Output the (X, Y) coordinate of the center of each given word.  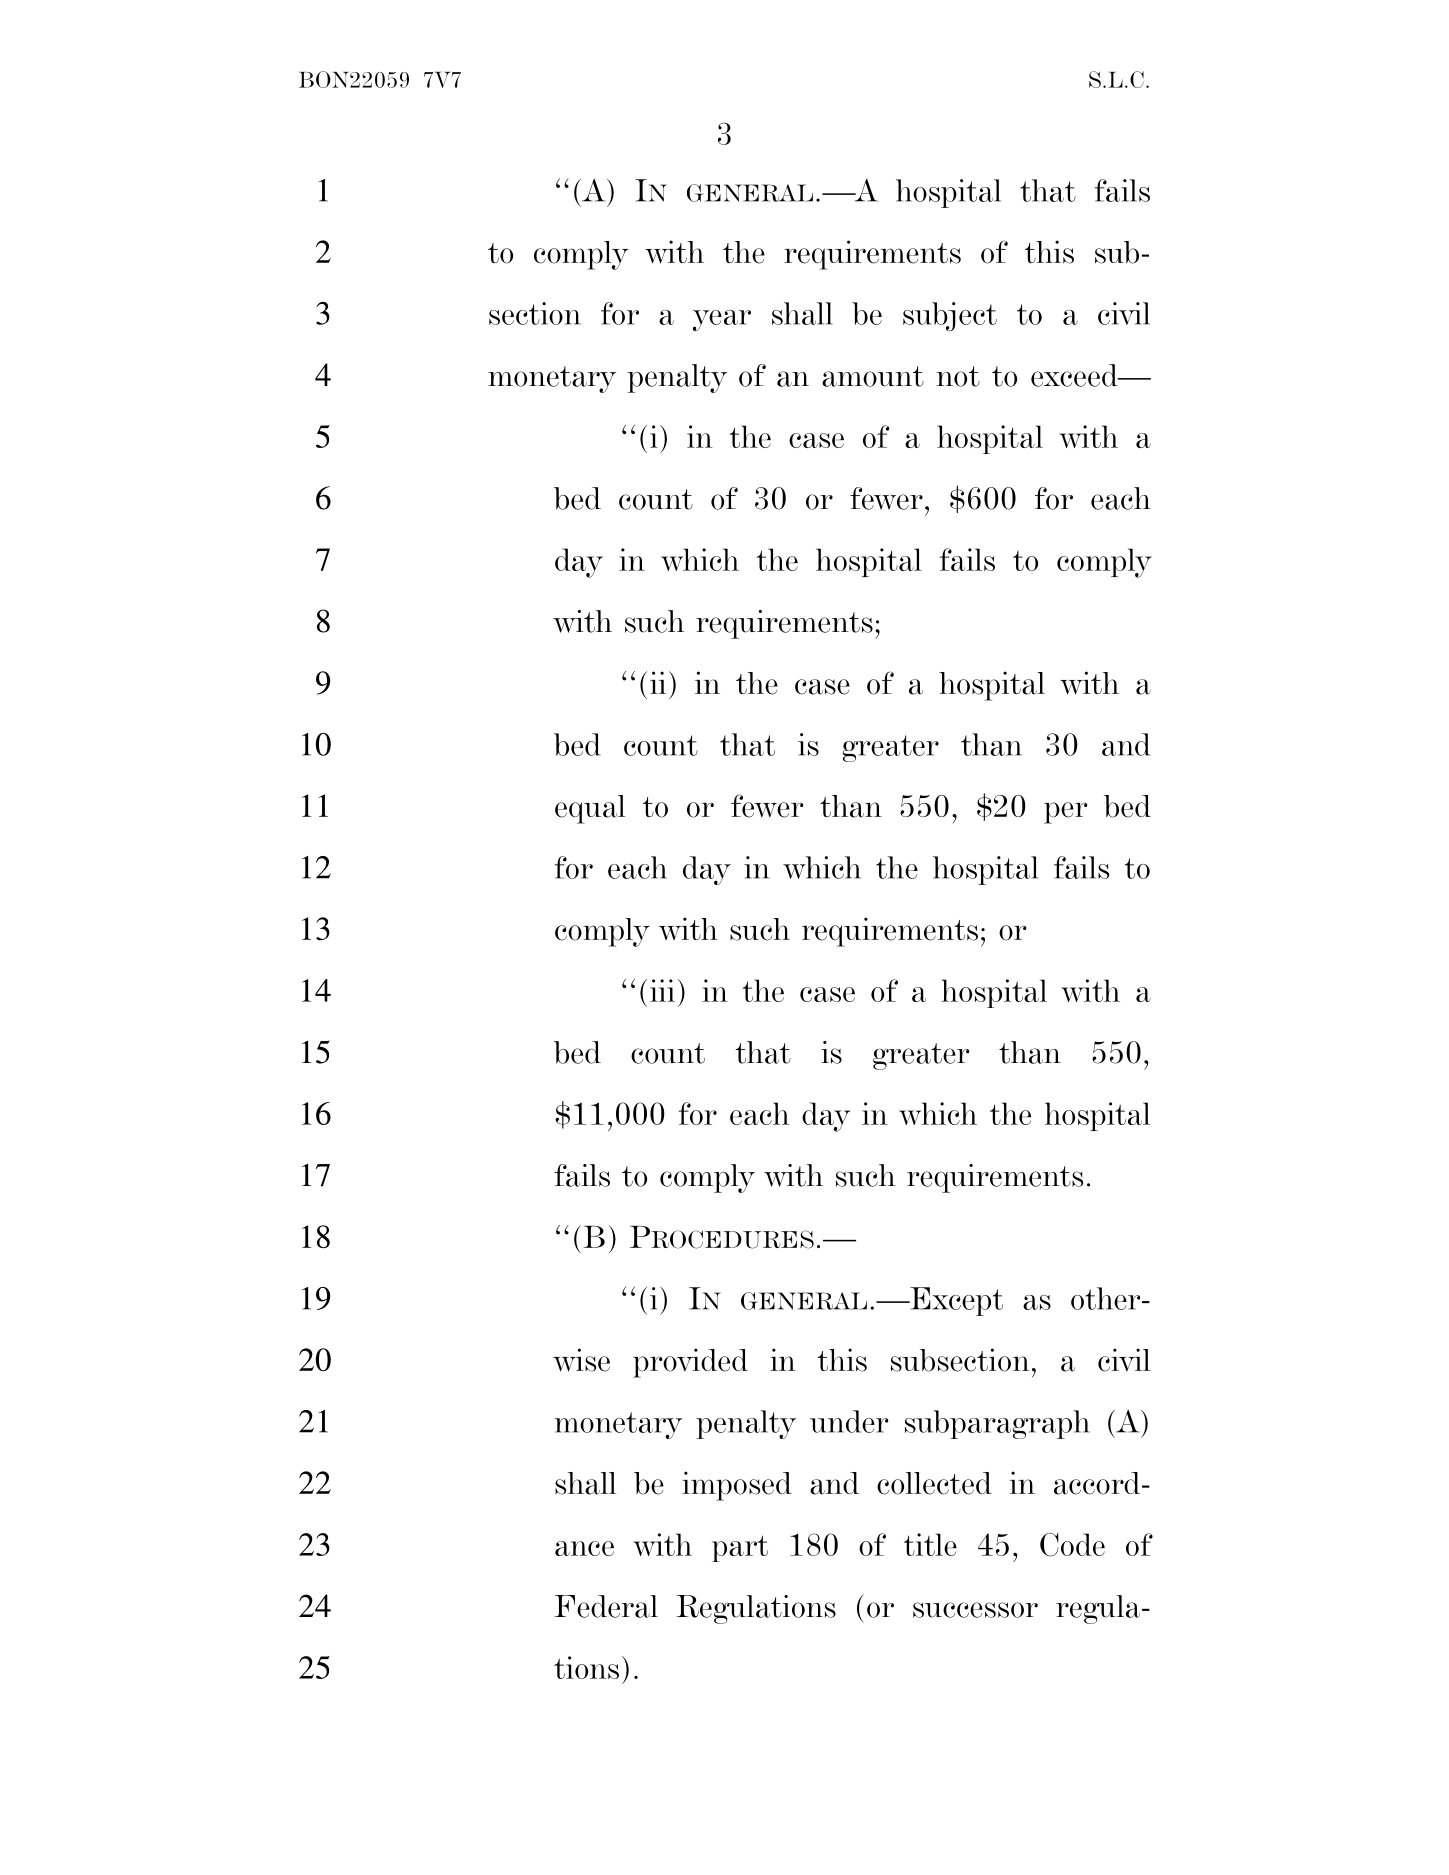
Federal (606, 1606)
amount (873, 376)
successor (975, 1610)
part (740, 1548)
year (722, 321)
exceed (1075, 375)
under (849, 1421)
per (1065, 813)
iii (662, 990)
